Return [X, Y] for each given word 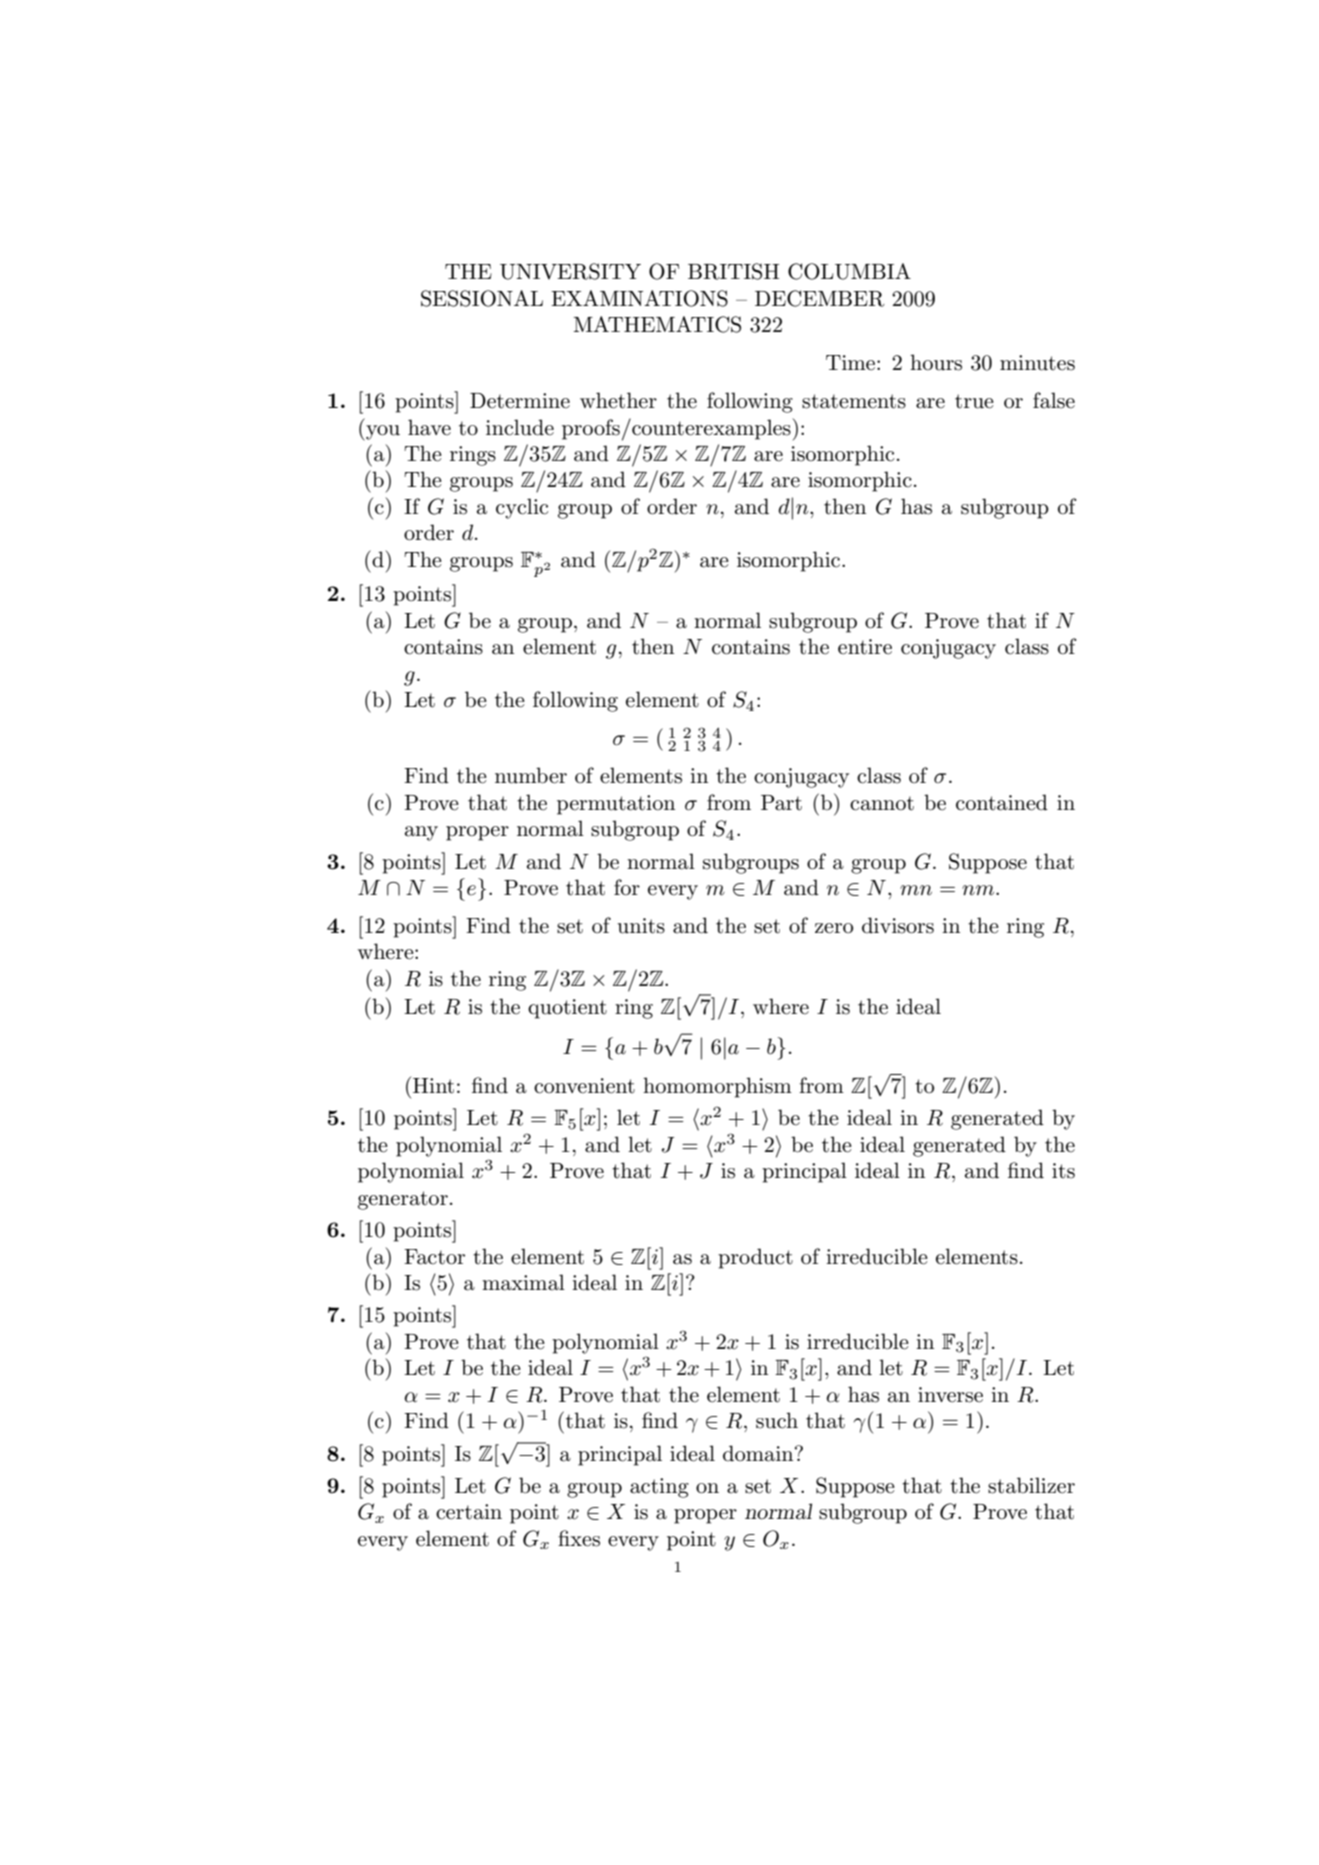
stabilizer [1031, 1485]
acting [659, 1488]
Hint [433, 1086]
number [531, 775]
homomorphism [717, 1087]
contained [1002, 802]
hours [936, 362]
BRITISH [733, 271]
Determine [520, 401]
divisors [898, 925]
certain [469, 1512]
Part [781, 803]
